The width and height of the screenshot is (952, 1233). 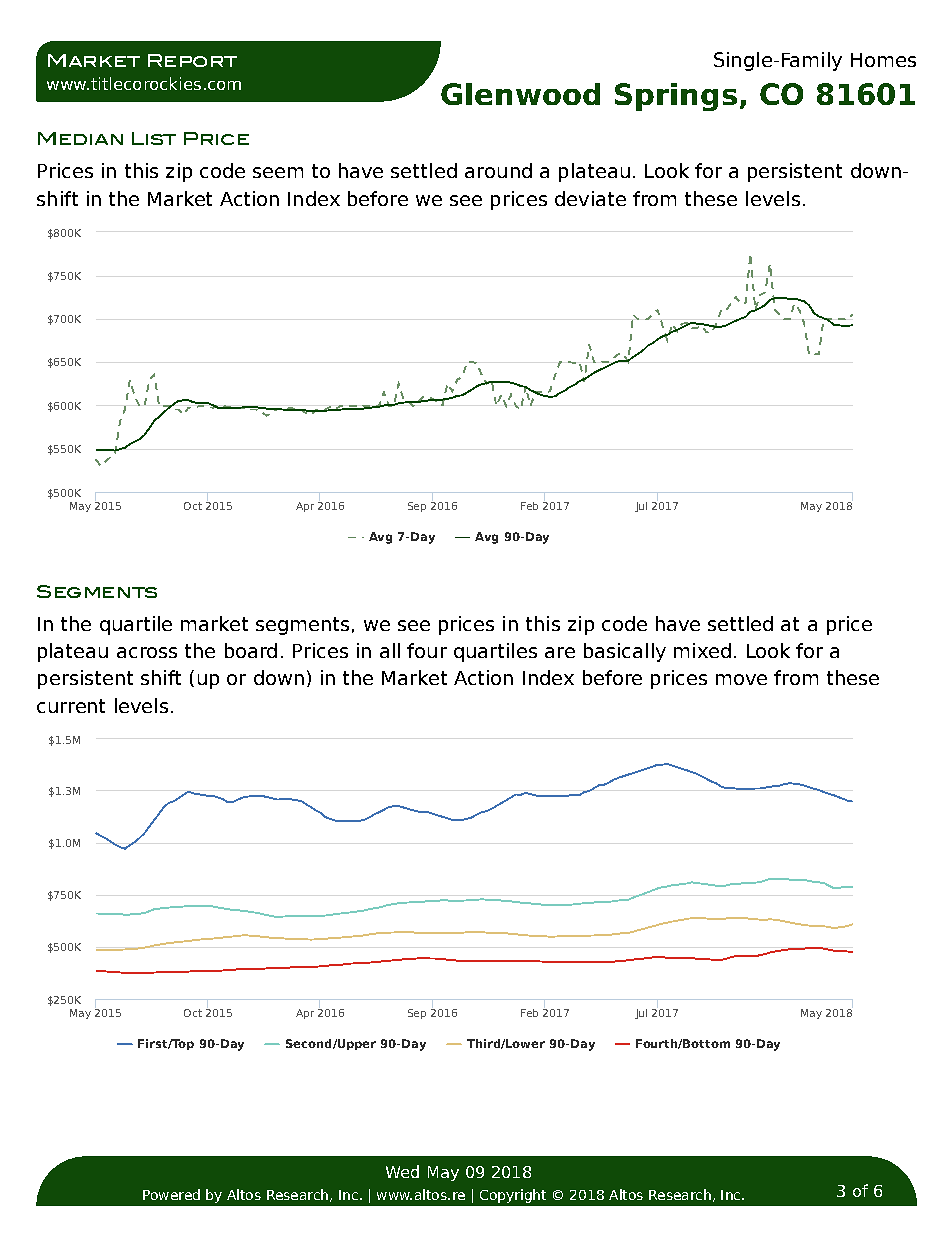 What do you see at coordinates (702, 650) in the screenshot?
I see `mixed` at bounding box center [702, 650].
